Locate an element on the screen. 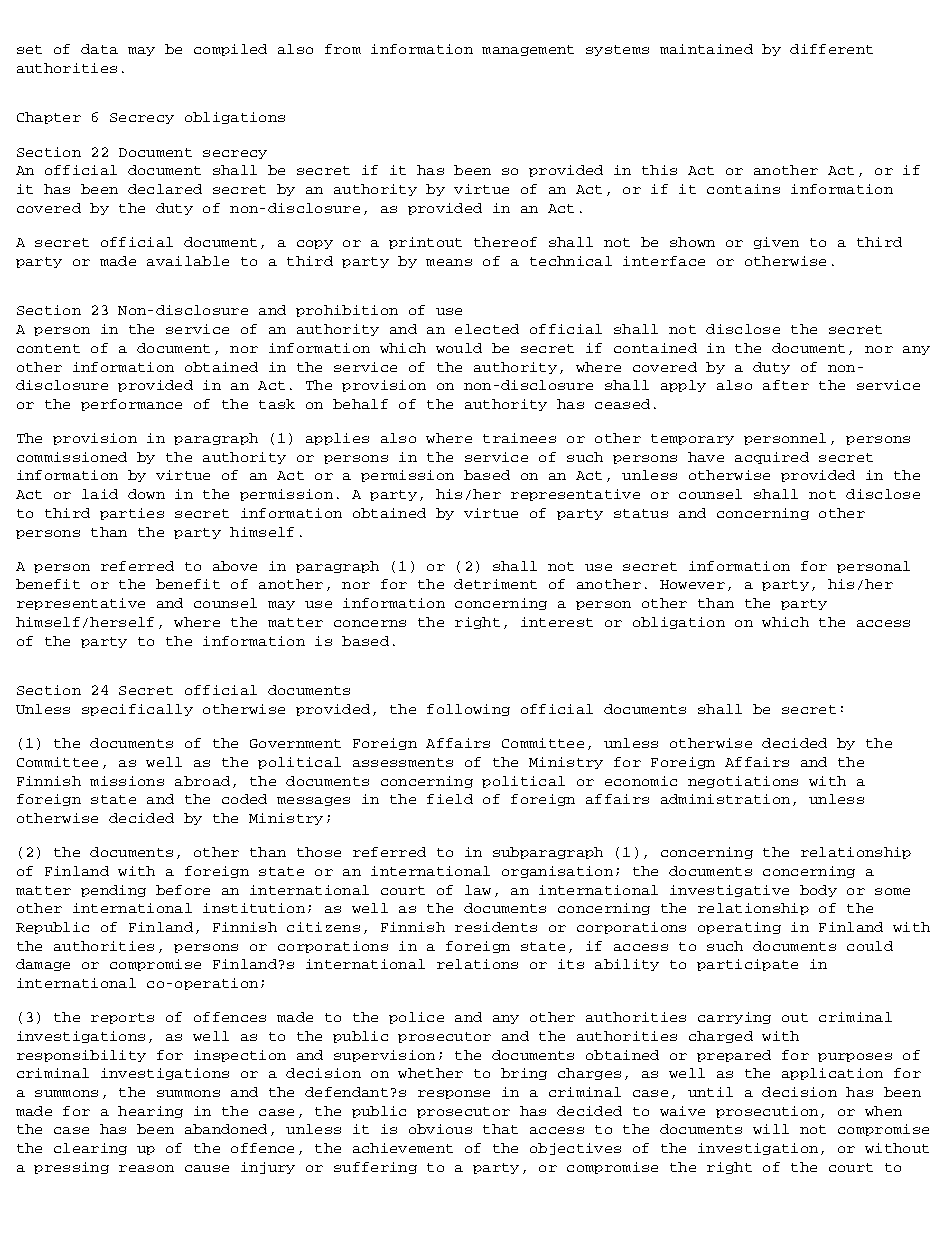 The height and width of the screenshot is (1233, 952). hearing is located at coordinates (150, 1112).
